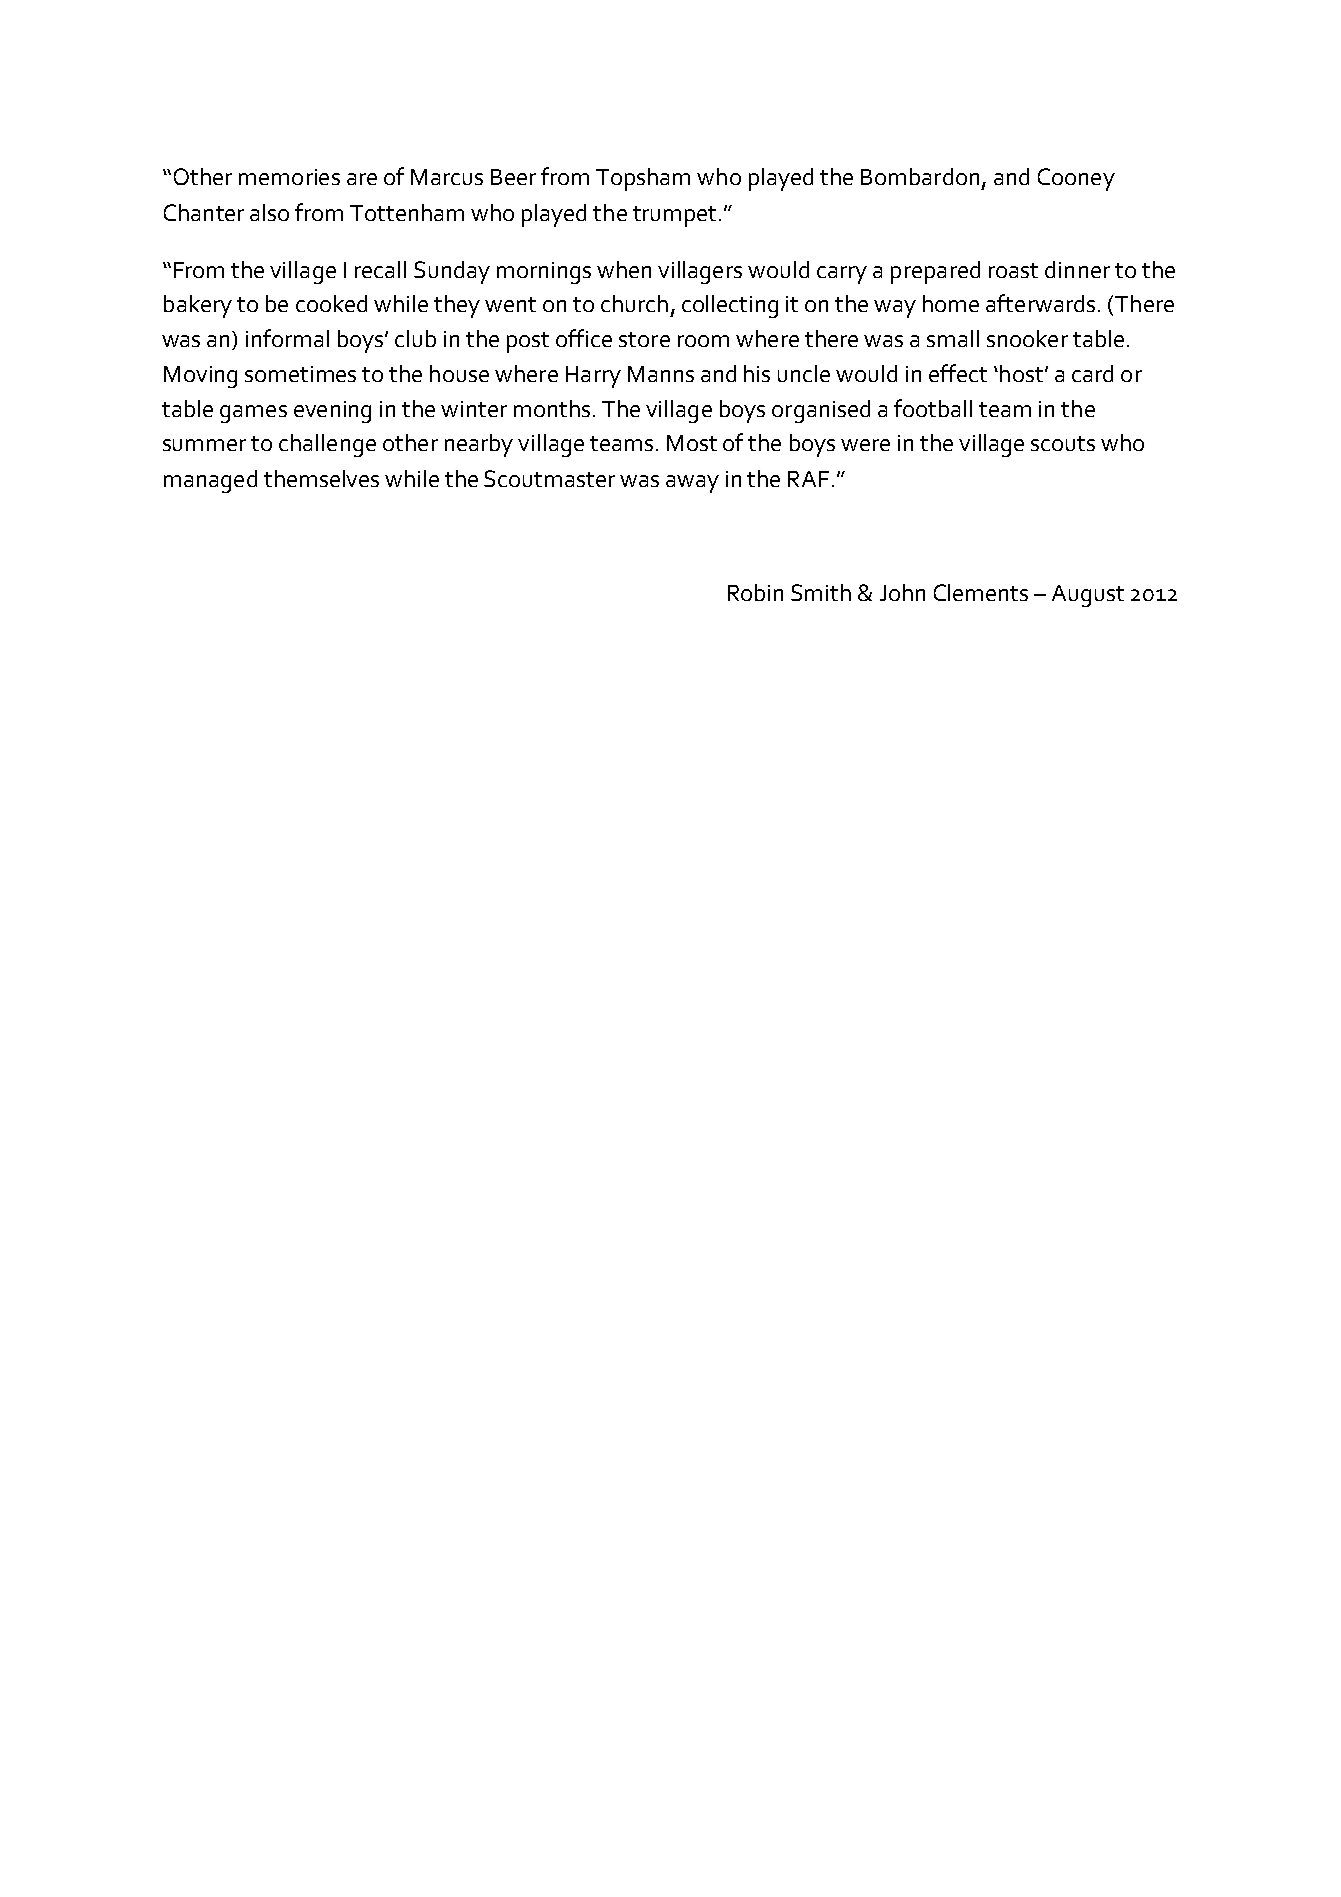 This screenshot has width=1341, height=1897. Describe the element at coordinates (920, 176) in the screenshot. I see `Bombardon` at that location.
